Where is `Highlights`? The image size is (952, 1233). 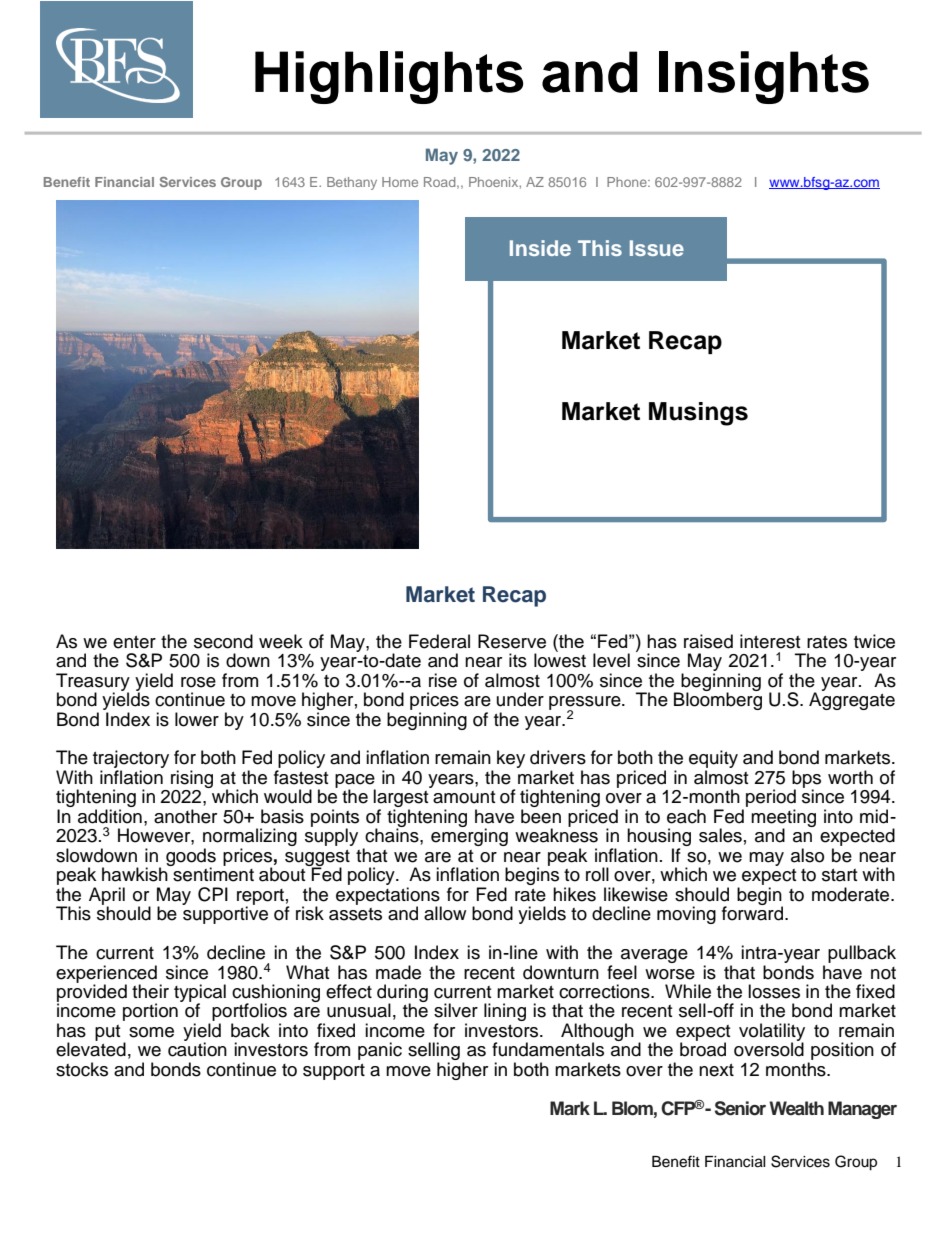
Highlights is located at coordinates (389, 77).
